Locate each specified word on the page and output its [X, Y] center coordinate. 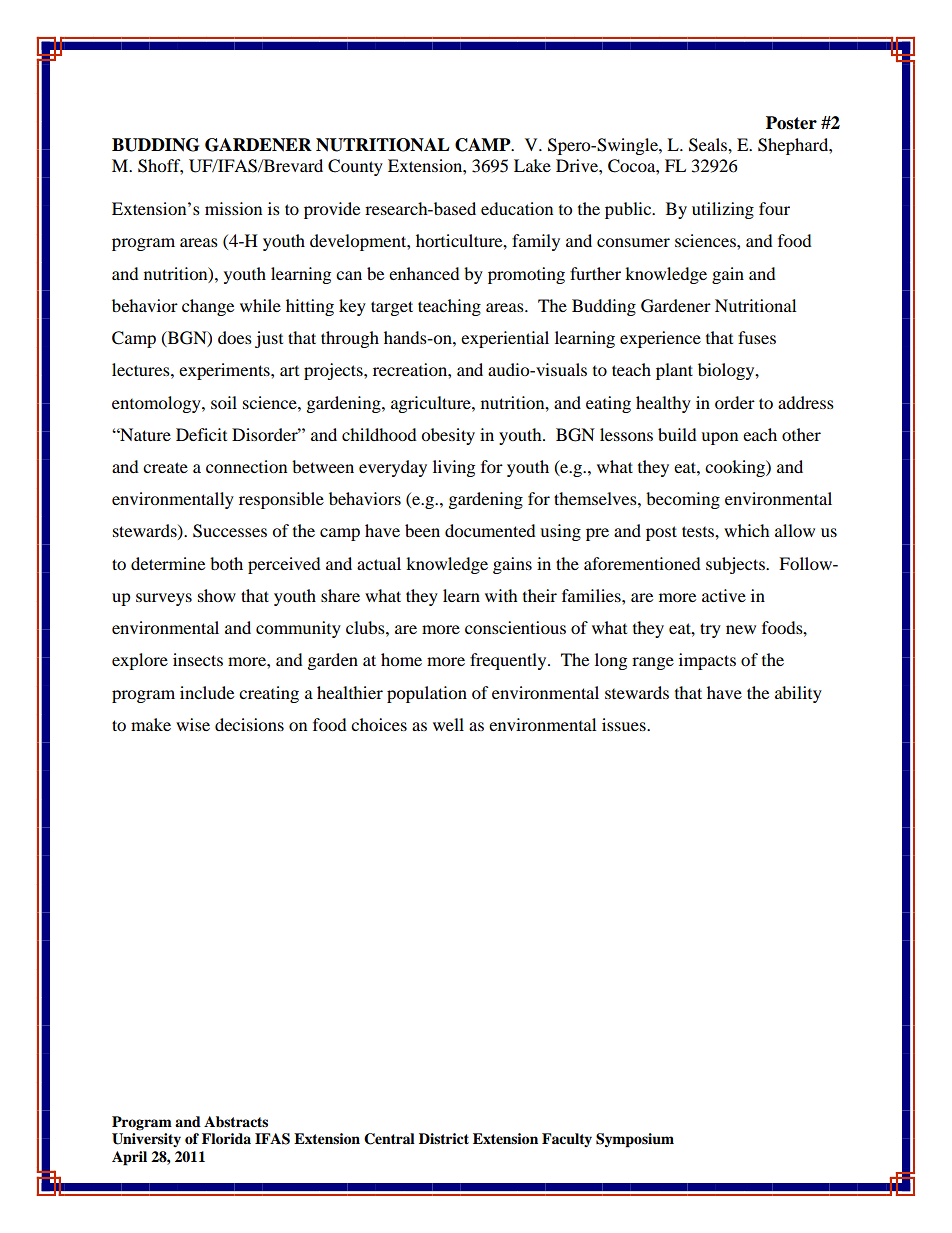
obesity [448, 436]
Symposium [635, 1140]
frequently [509, 661]
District [444, 1139]
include [207, 692]
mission [233, 208]
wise [193, 724]
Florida [226, 1138]
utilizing [723, 210]
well [448, 724]
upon [719, 438]
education [517, 208]
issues [625, 724]
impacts [707, 661]
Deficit [201, 434]
